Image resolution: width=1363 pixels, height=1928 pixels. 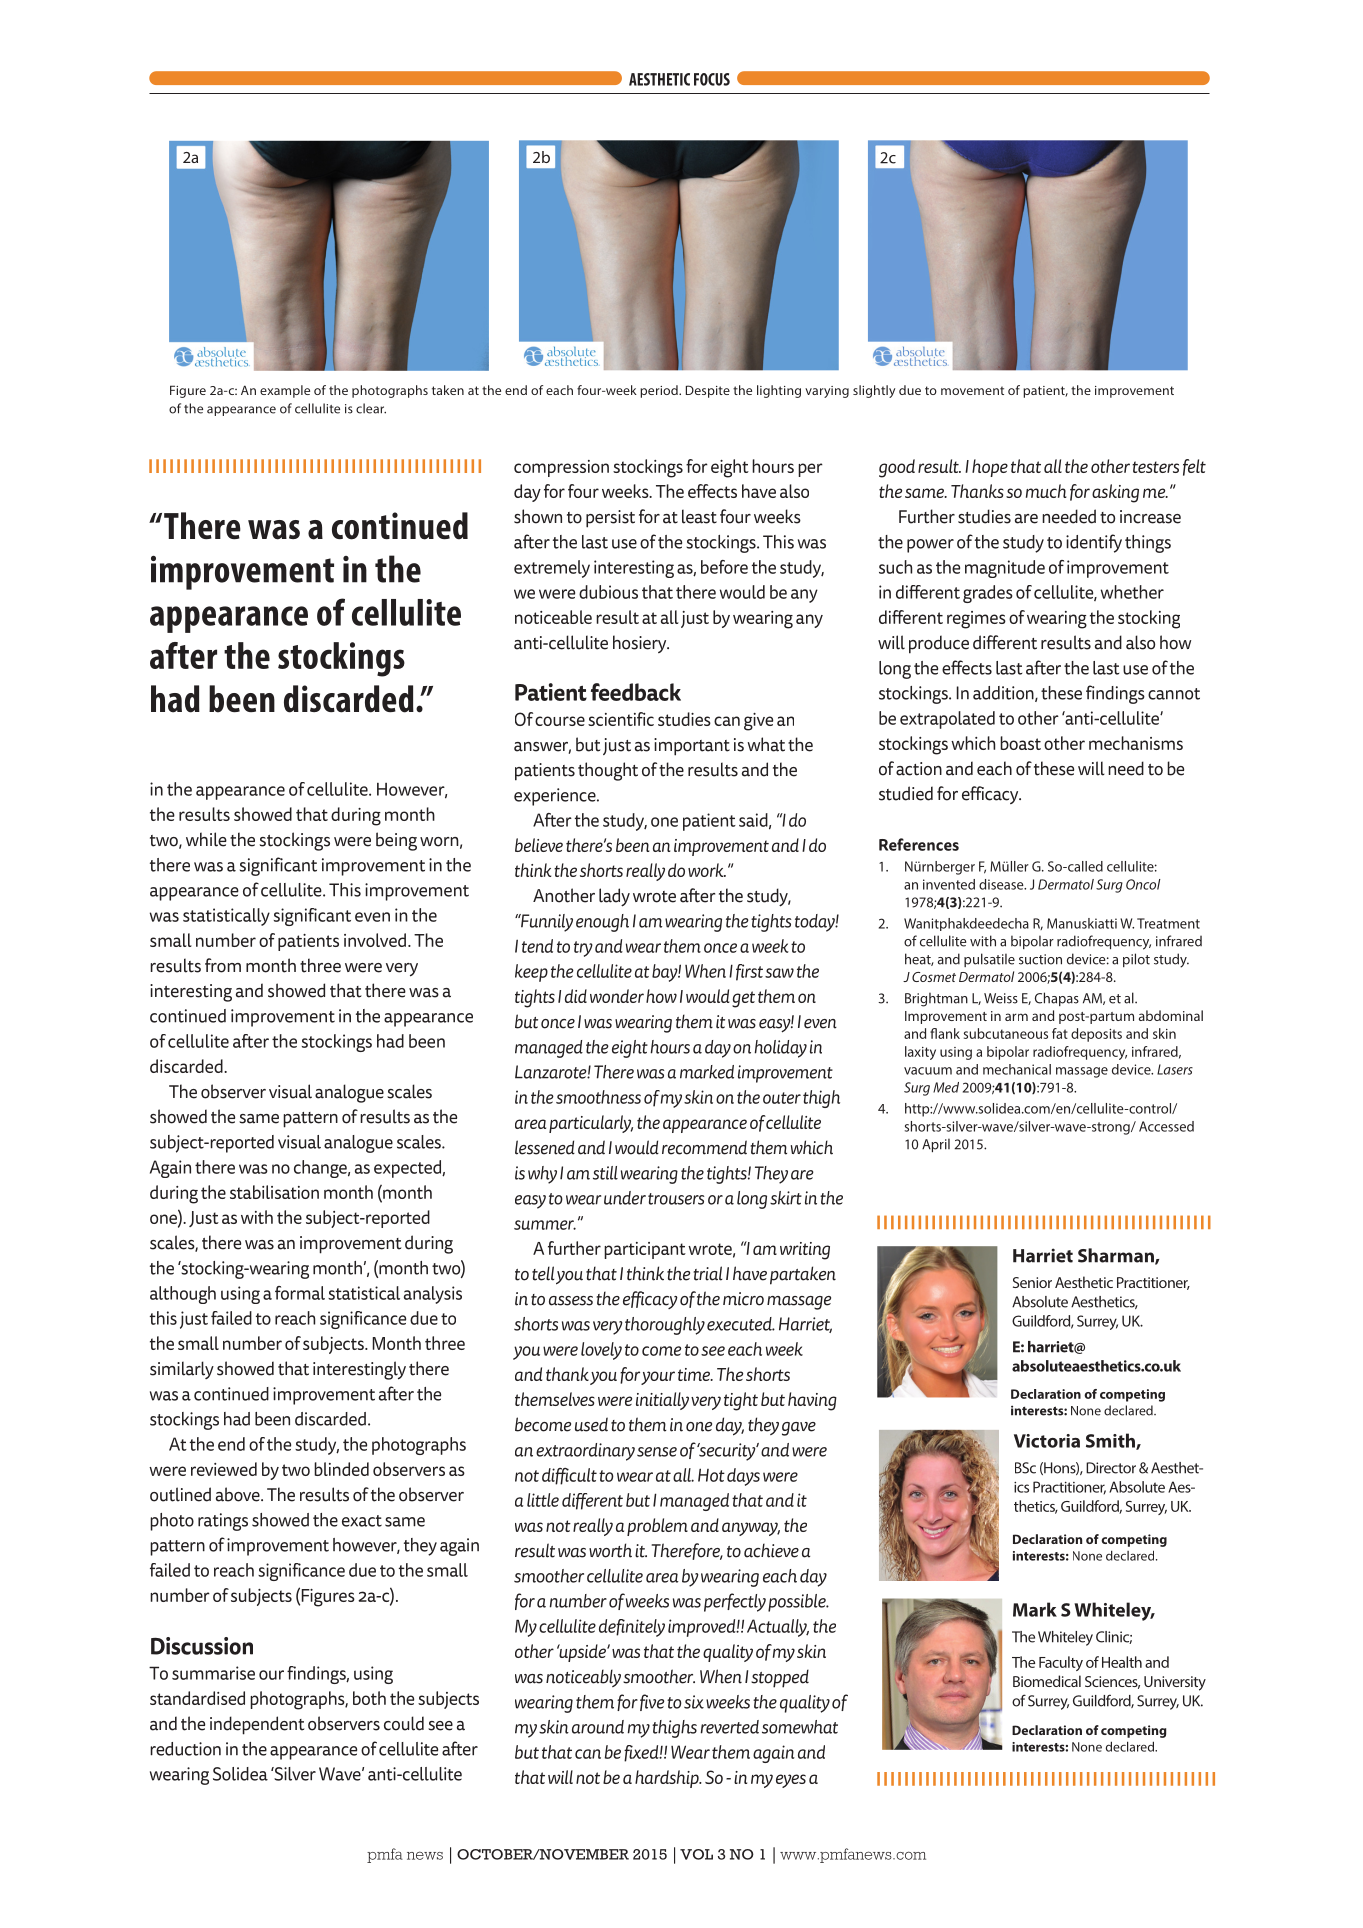 What do you see at coordinates (692, 747) in the screenshot?
I see `important` at bounding box center [692, 747].
